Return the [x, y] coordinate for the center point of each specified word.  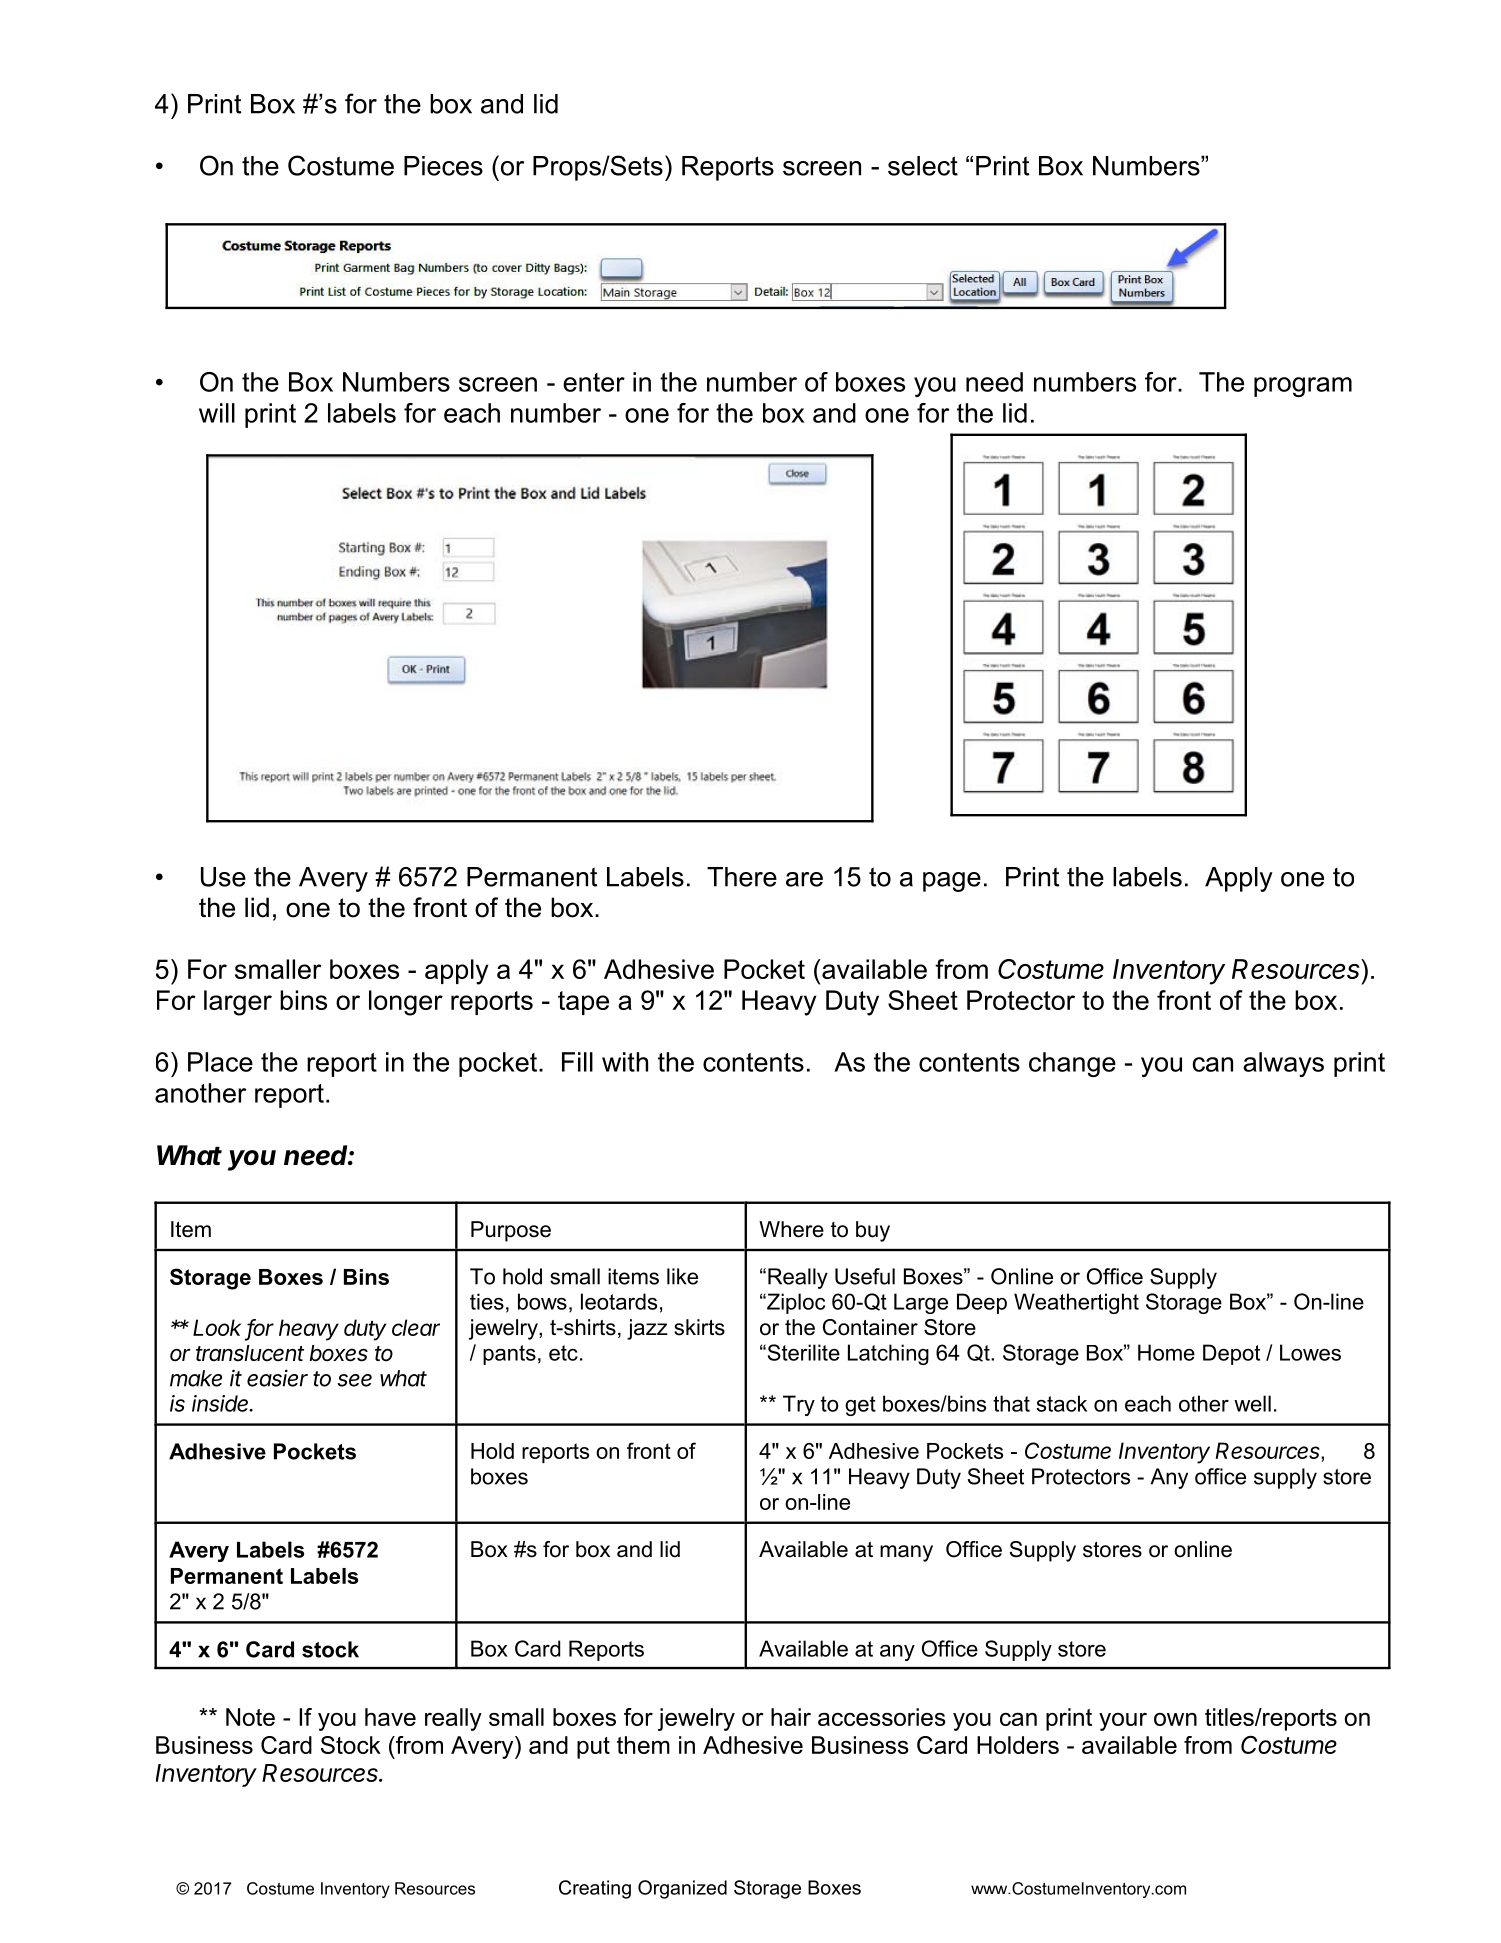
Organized [682, 1889]
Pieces [443, 166]
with [625, 1062]
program [1303, 387]
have [390, 1717]
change [1072, 1064]
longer [406, 1003]
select [923, 166]
